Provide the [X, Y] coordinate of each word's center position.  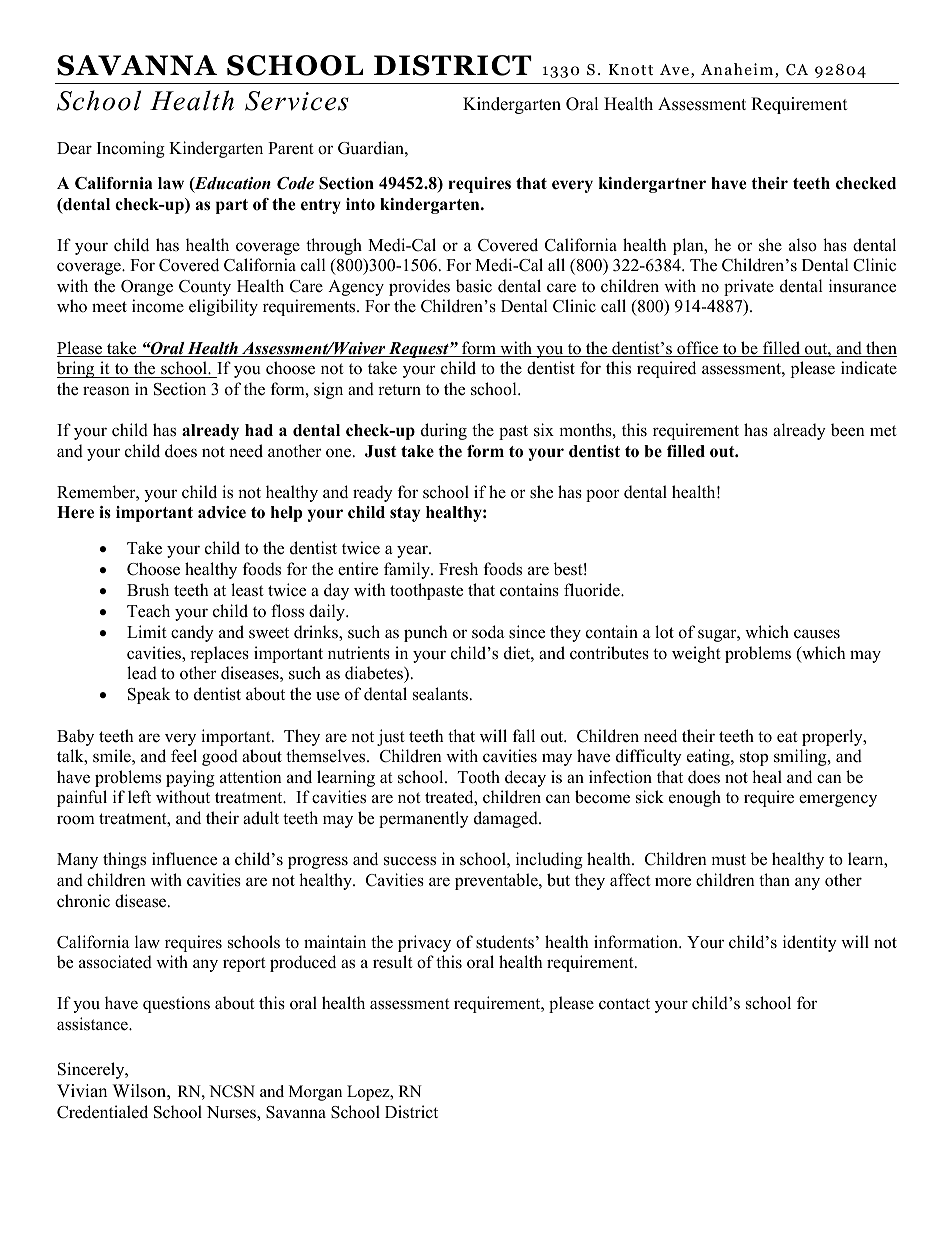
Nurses [232, 1113]
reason [106, 391]
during [444, 431]
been [848, 430]
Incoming [131, 149]
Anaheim [738, 70]
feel [184, 756]
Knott [631, 70]
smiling [801, 757]
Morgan [315, 1093]
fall [524, 735]
